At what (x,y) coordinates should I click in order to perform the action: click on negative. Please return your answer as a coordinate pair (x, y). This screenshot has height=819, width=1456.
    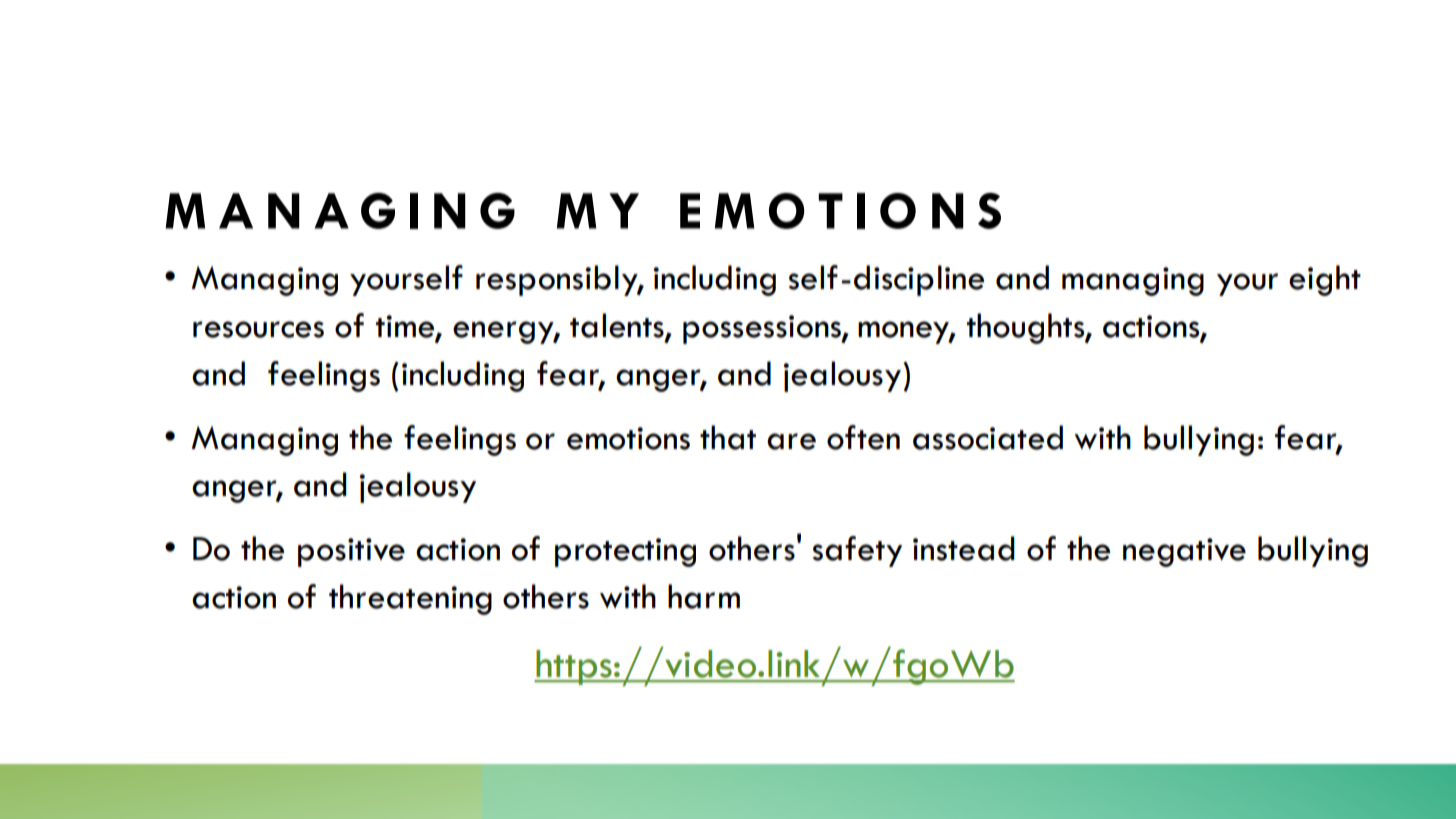
    Looking at the image, I should click on (1184, 552).
